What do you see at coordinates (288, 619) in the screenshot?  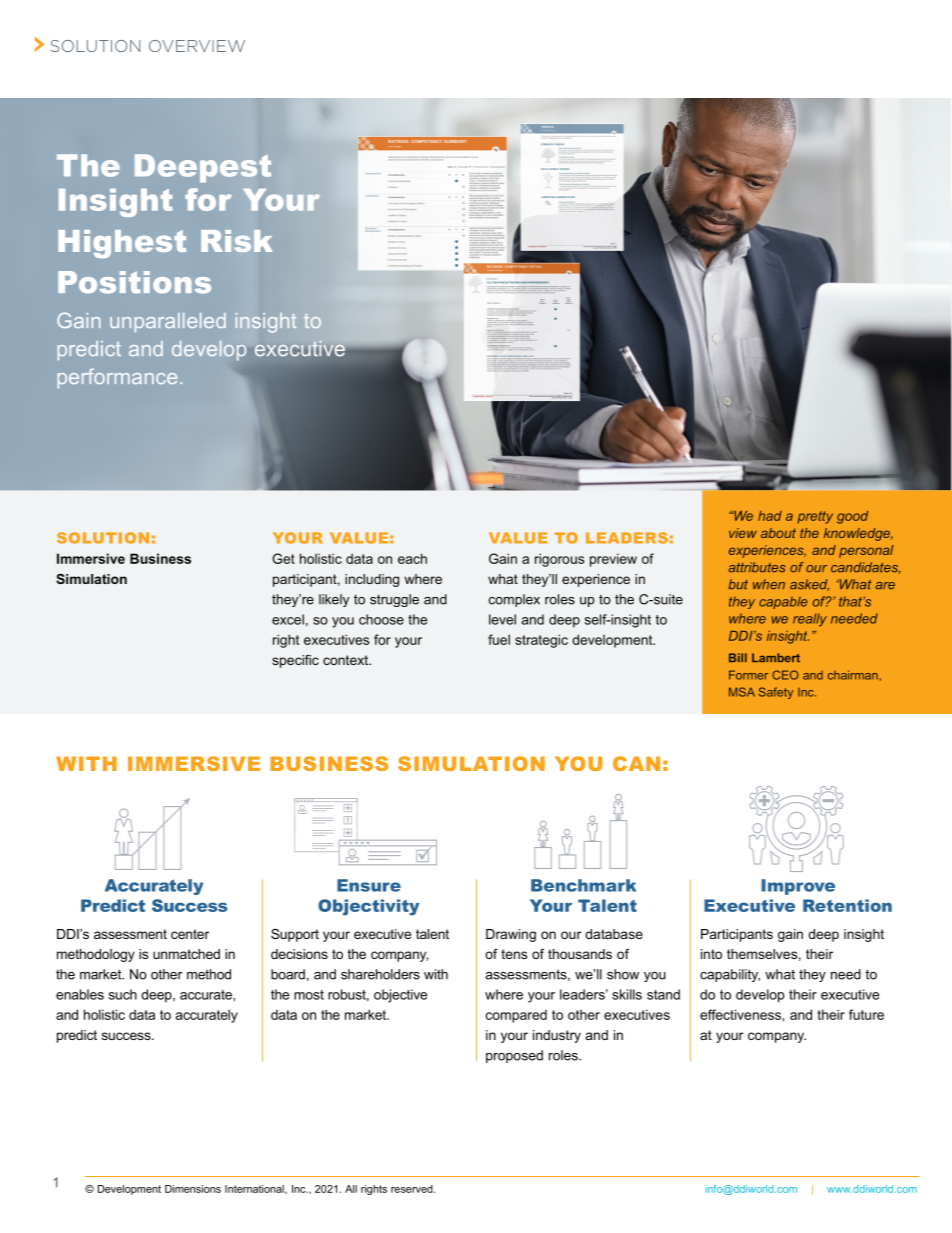 I see `excel` at bounding box center [288, 619].
